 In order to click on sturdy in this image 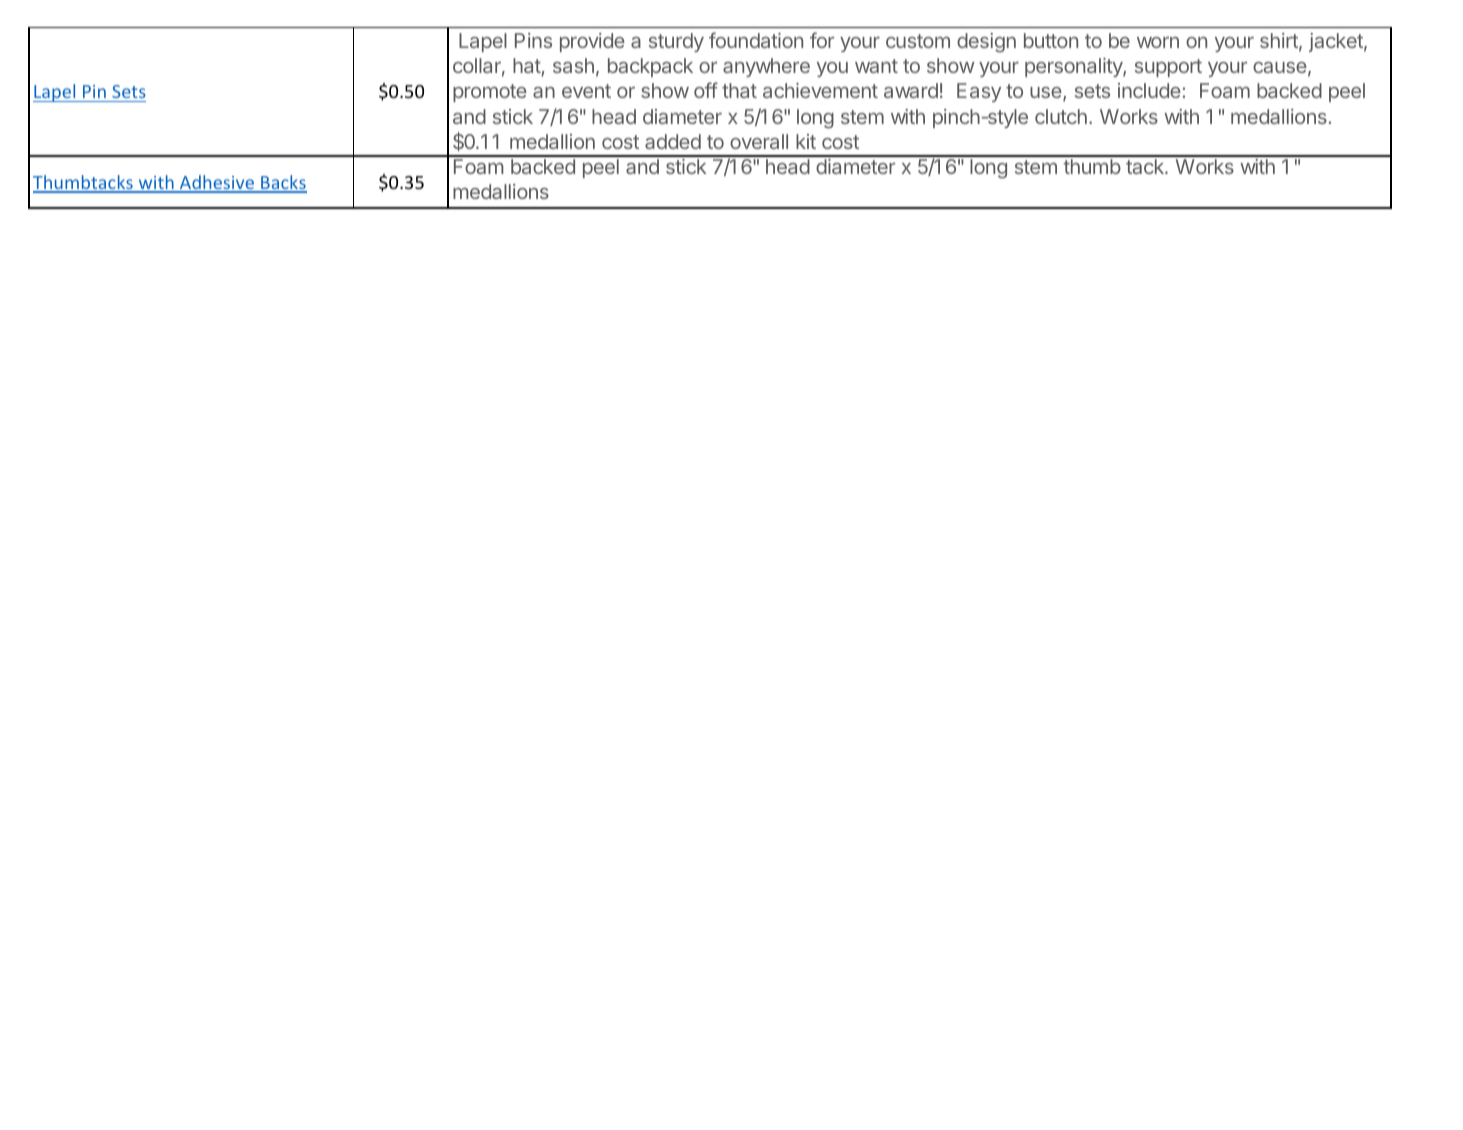, I will do `click(676, 42)`.
